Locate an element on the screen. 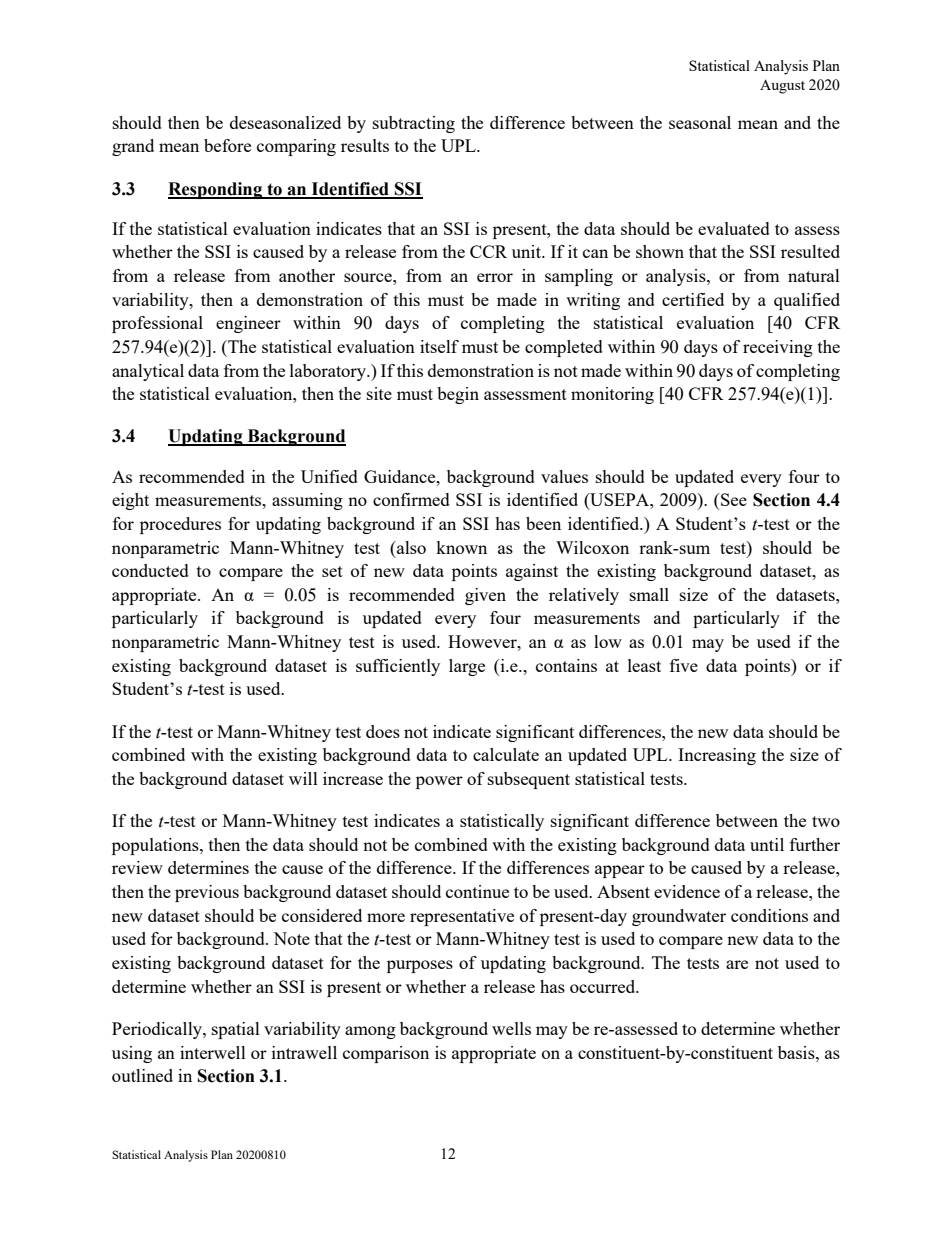 This screenshot has width=952, height=1233. populations is located at coordinates (156, 846).
